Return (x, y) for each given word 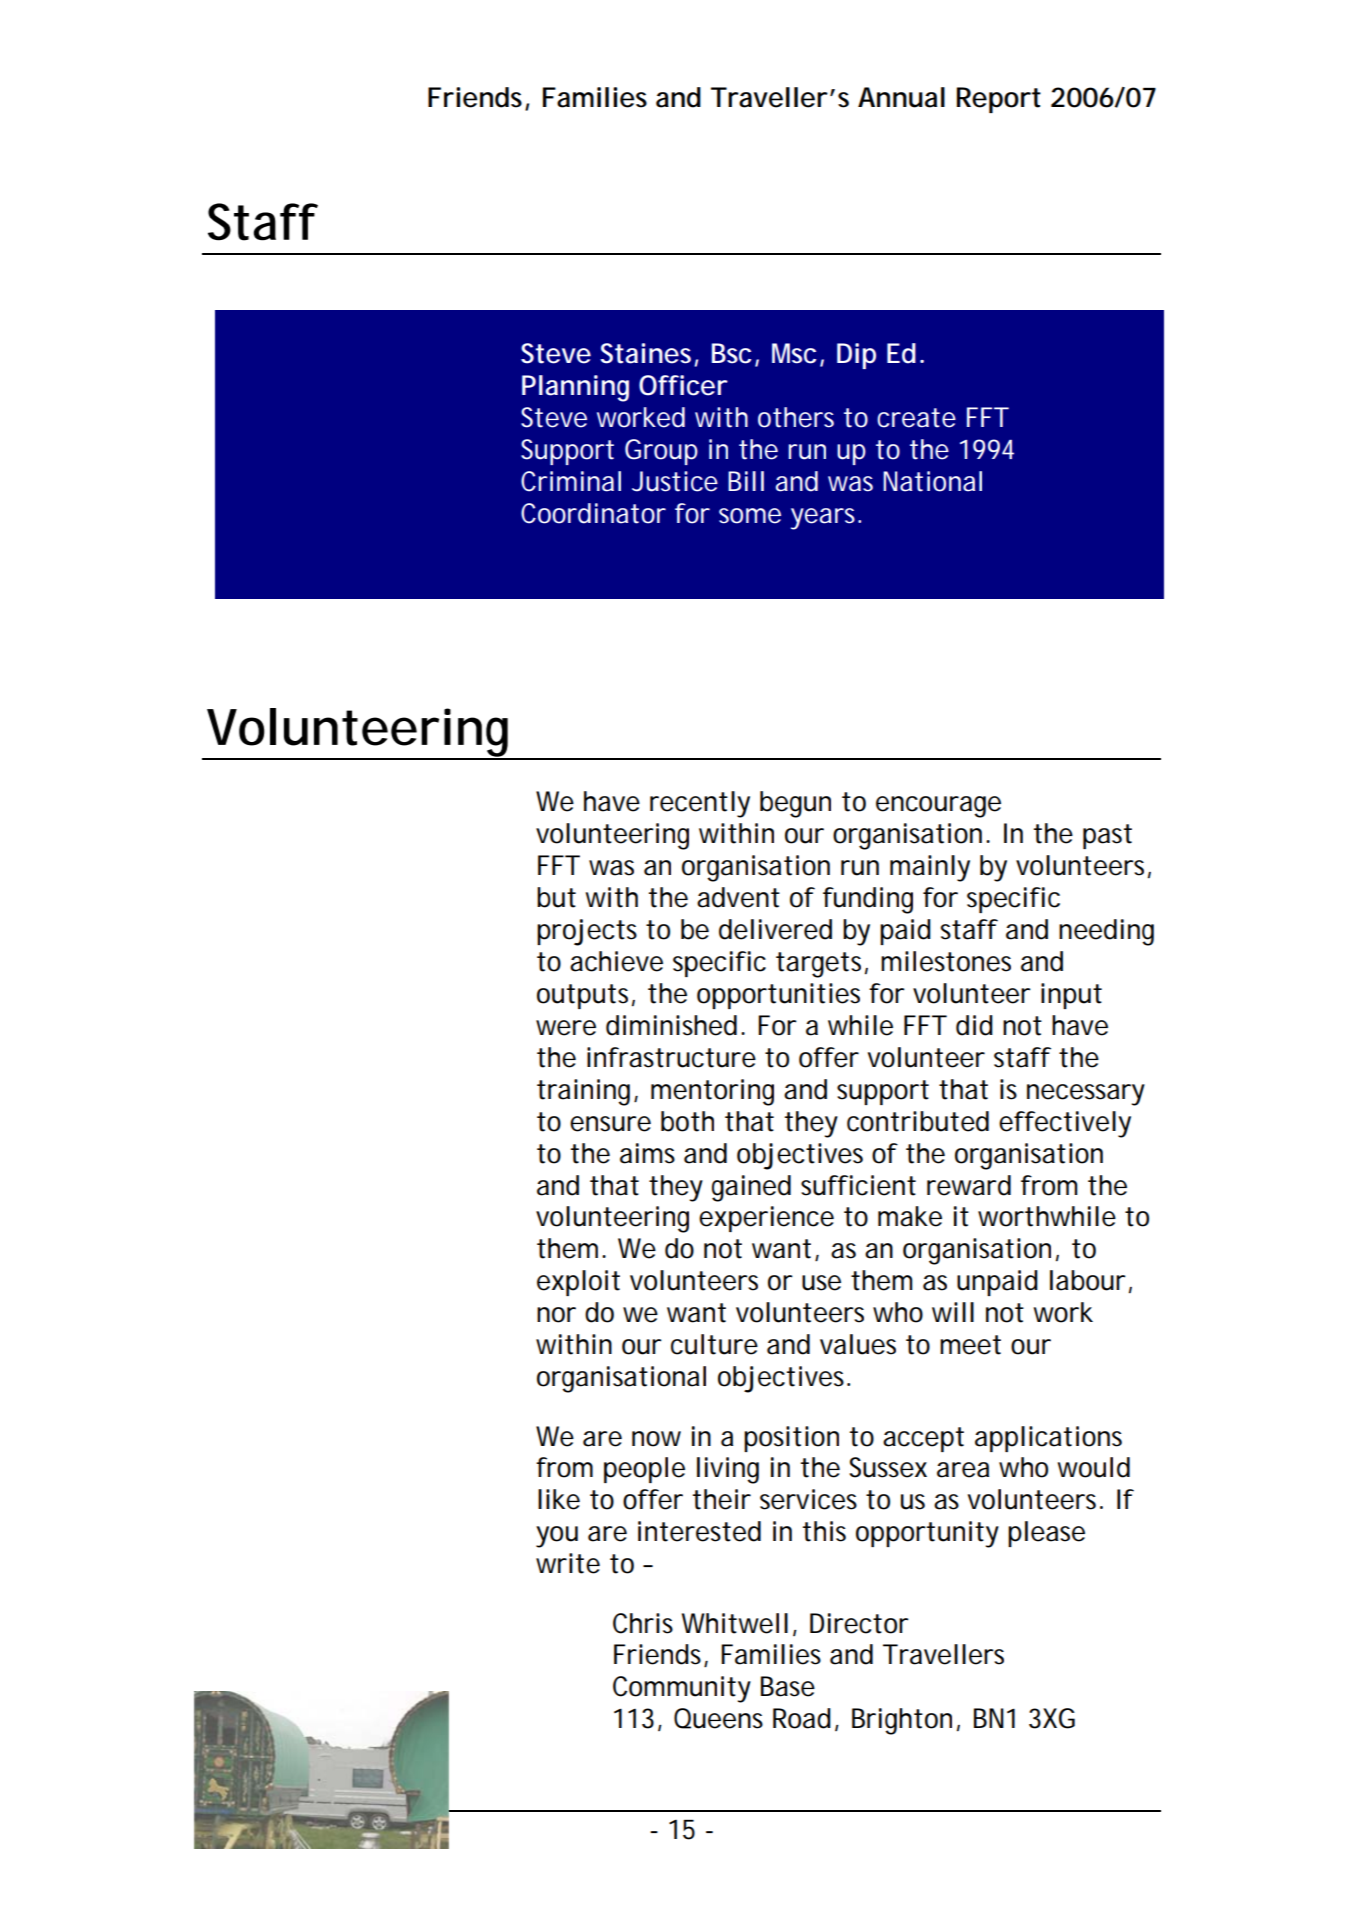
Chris (643, 1623)
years (823, 519)
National (932, 481)
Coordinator (593, 513)
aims (647, 1153)
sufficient (858, 1185)
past (1107, 836)
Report (999, 100)
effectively (1065, 1124)
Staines (645, 353)
